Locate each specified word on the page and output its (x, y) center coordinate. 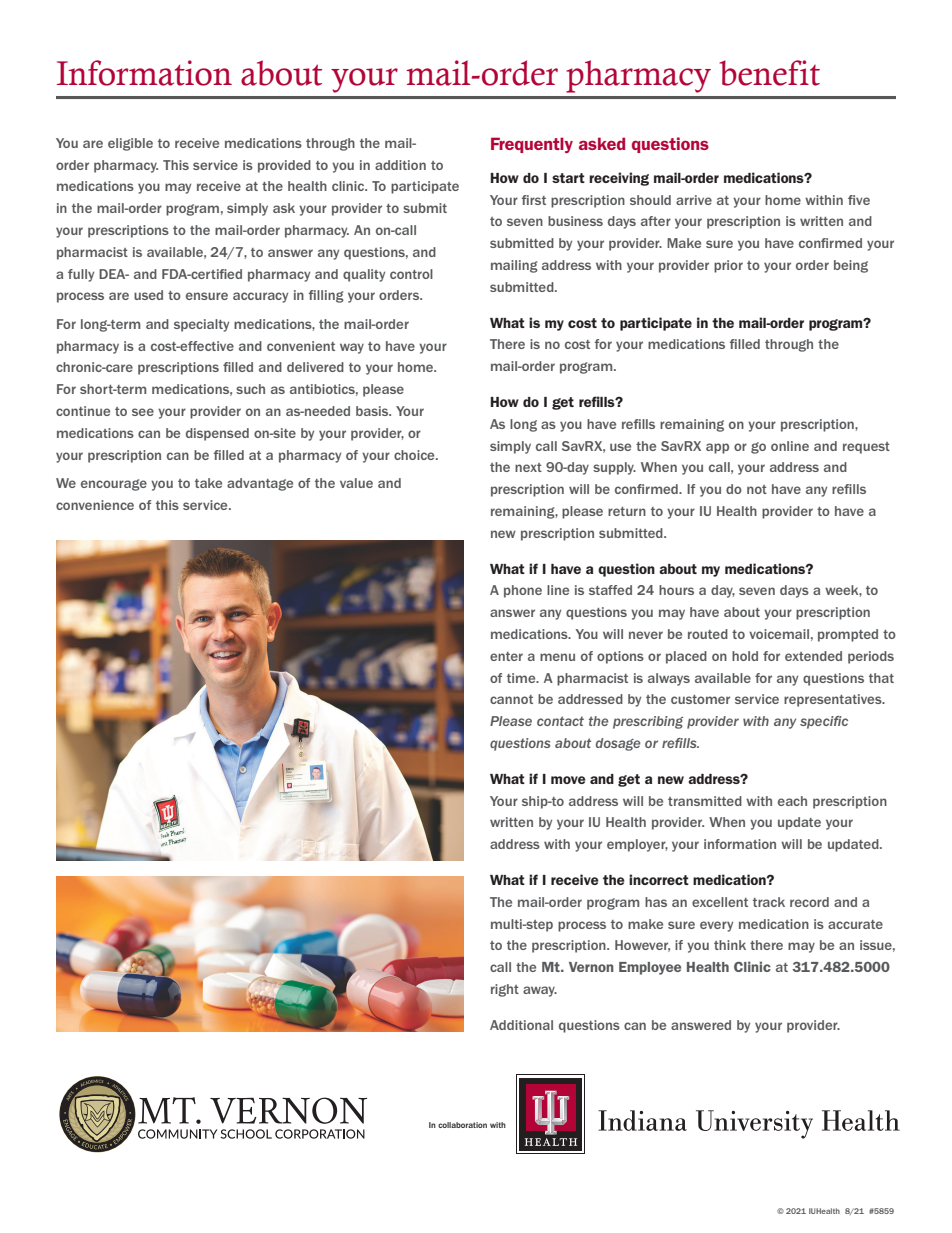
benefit (770, 73)
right (505, 990)
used (148, 295)
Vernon (591, 967)
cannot (511, 699)
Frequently (532, 145)
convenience (95, 505)
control (411, 274)
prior (728, 266)
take (208, 483)
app (717, 448)
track (769, 902)
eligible (130, 144)
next (528, 467)
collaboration (462, 1125)
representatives (834, 700)
